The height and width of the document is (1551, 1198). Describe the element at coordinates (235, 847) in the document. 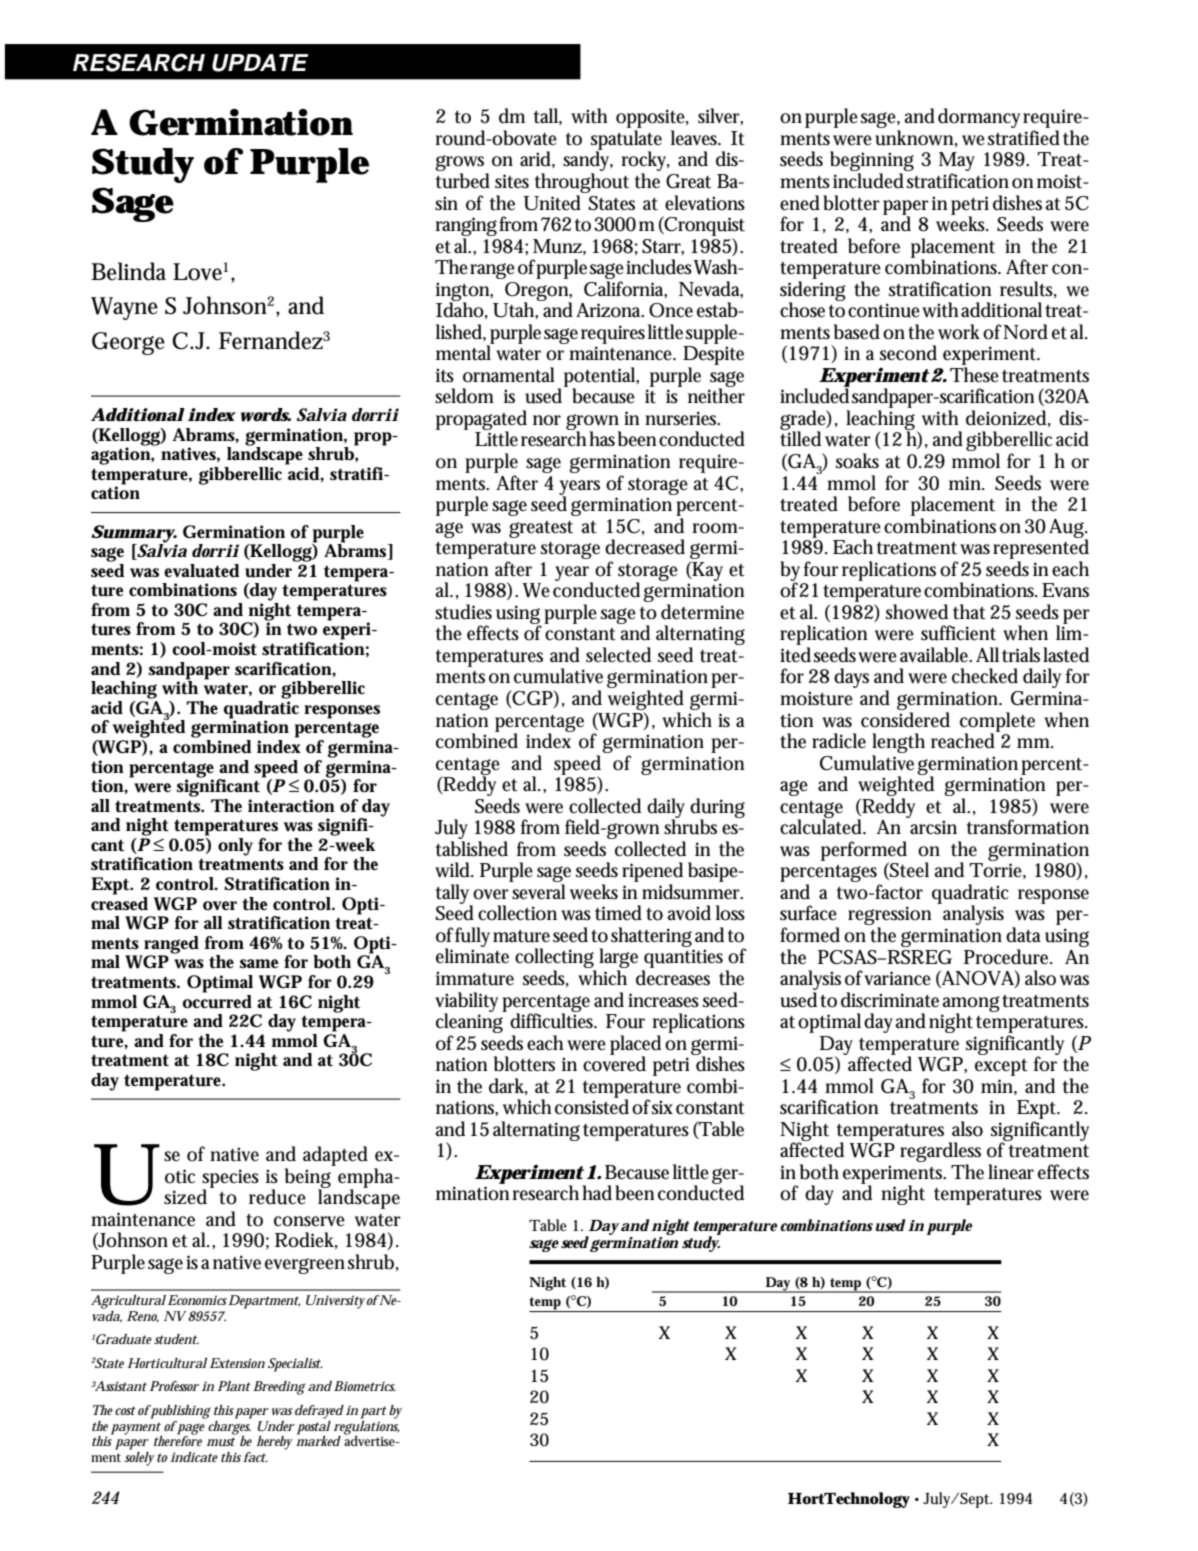

I see `only` at that location.
